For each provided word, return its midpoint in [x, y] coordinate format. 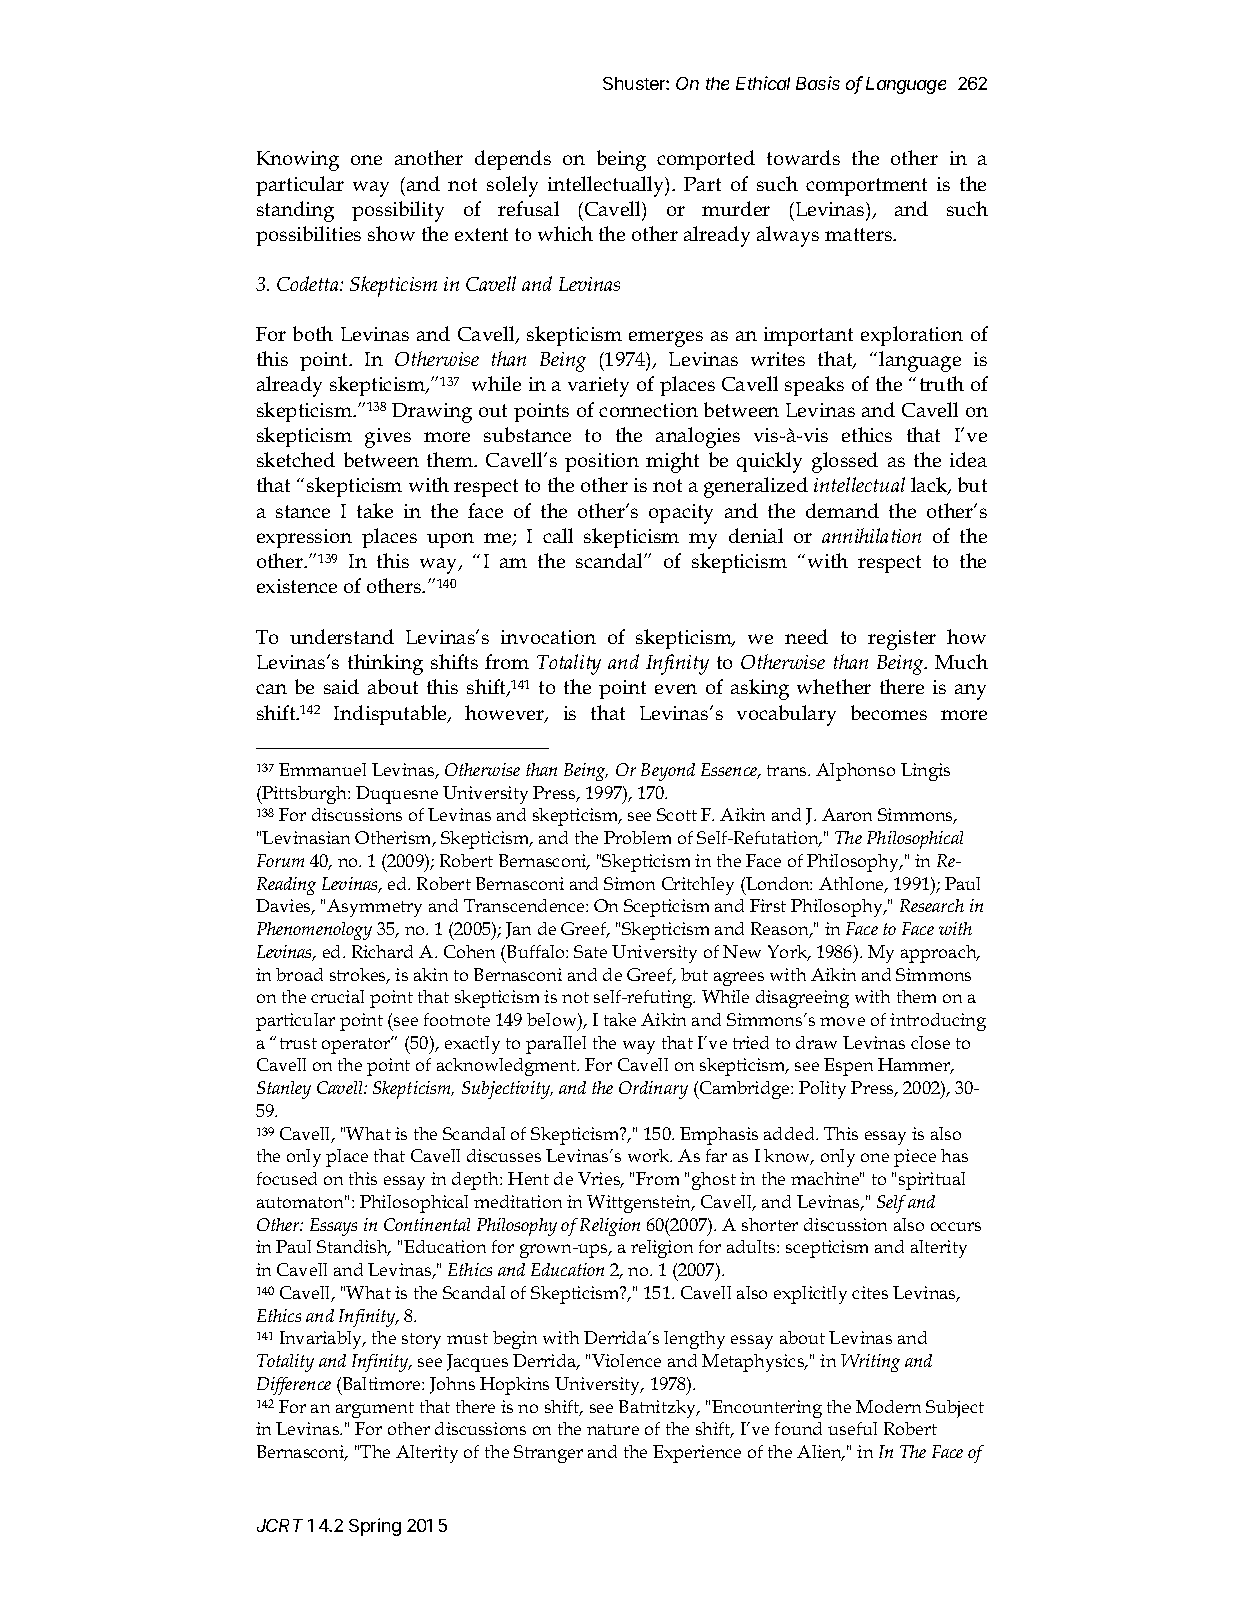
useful [852, 1428]
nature [613, 1429]
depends [513, 160]
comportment [866, 187]
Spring [375, 1527]
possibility [398, 211]
